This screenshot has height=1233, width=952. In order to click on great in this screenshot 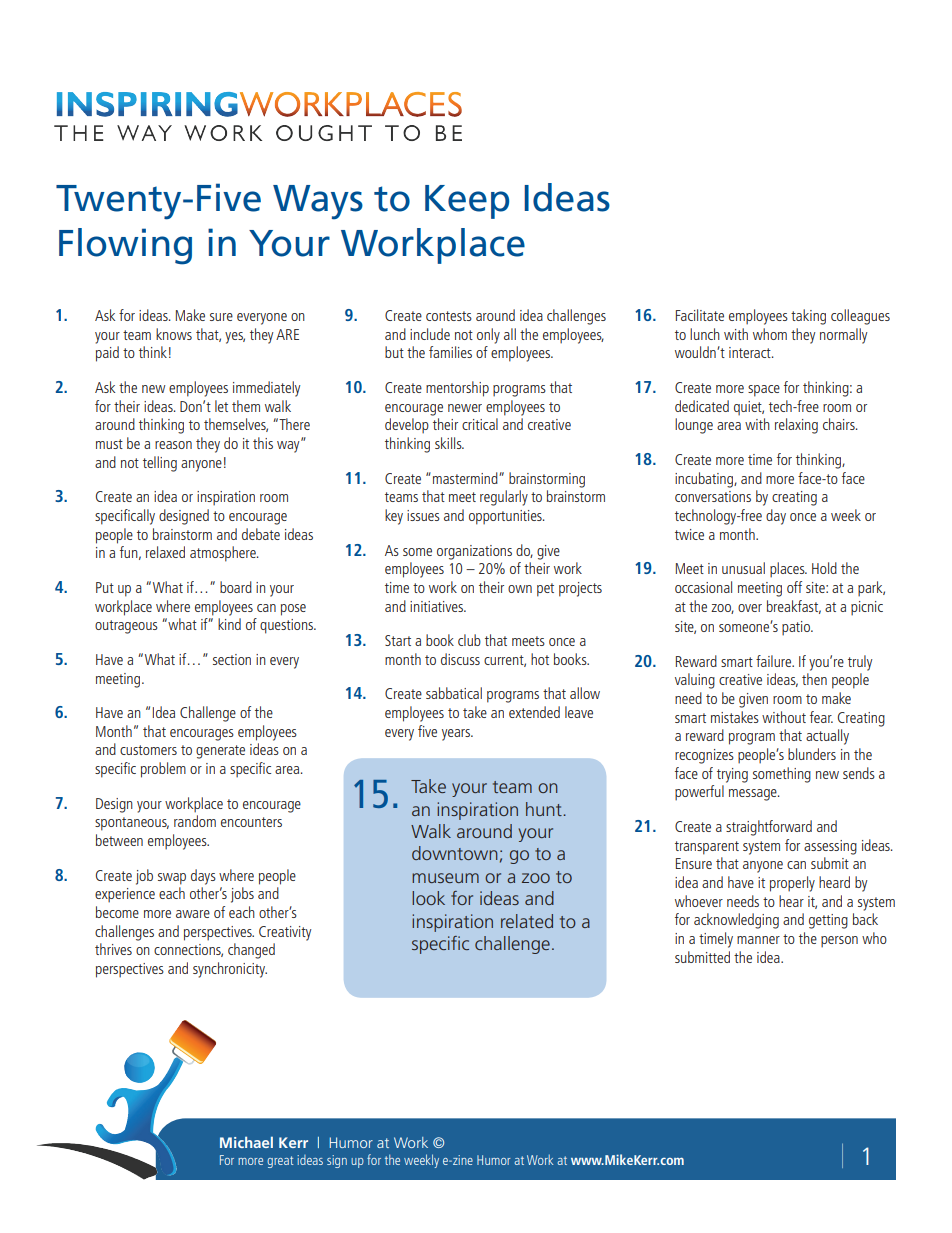, I will do `click(280, 1162)`.
